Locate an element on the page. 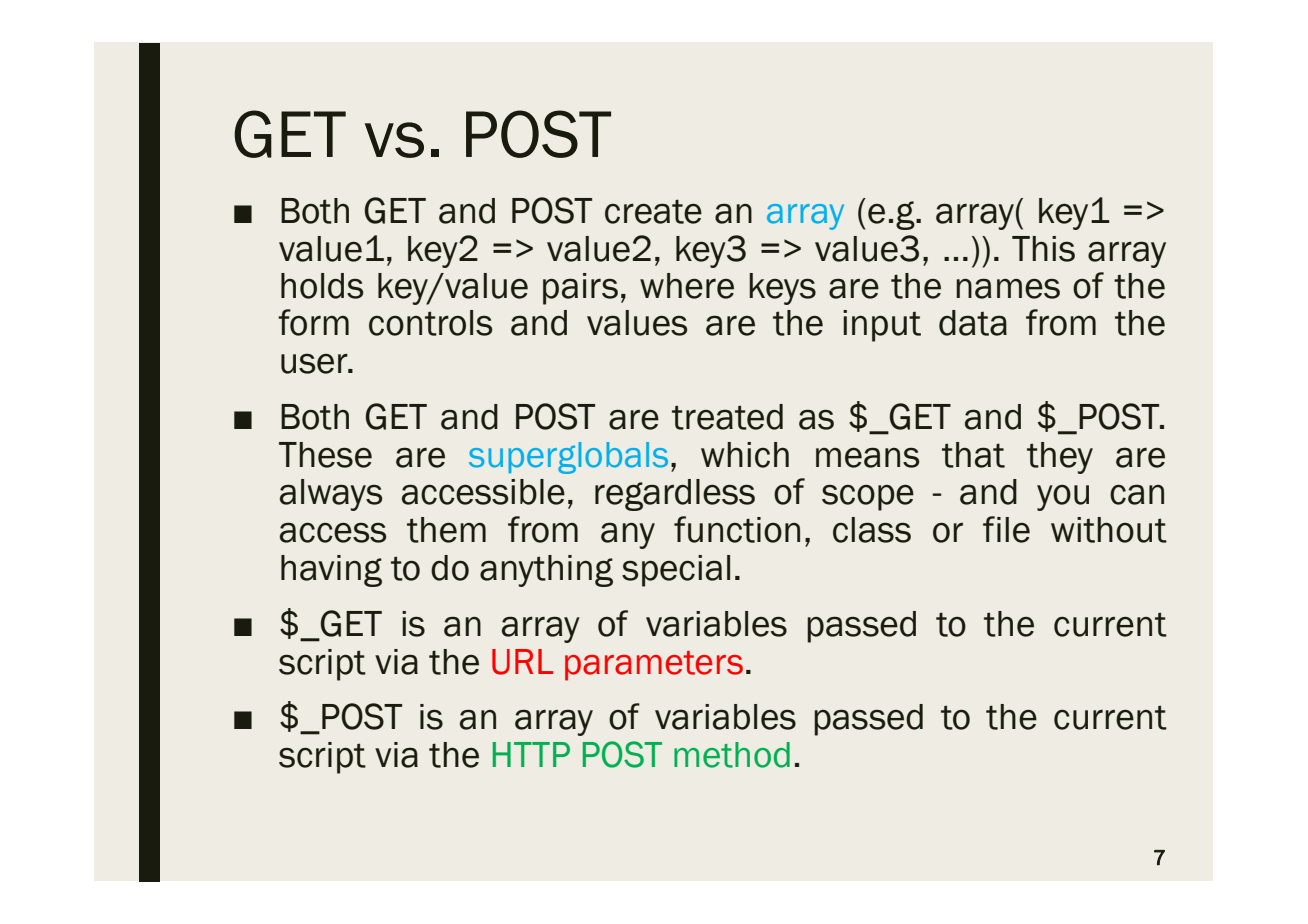 The height and width of the page is (924, 1308). This is located at coordinates (1043, 249).
